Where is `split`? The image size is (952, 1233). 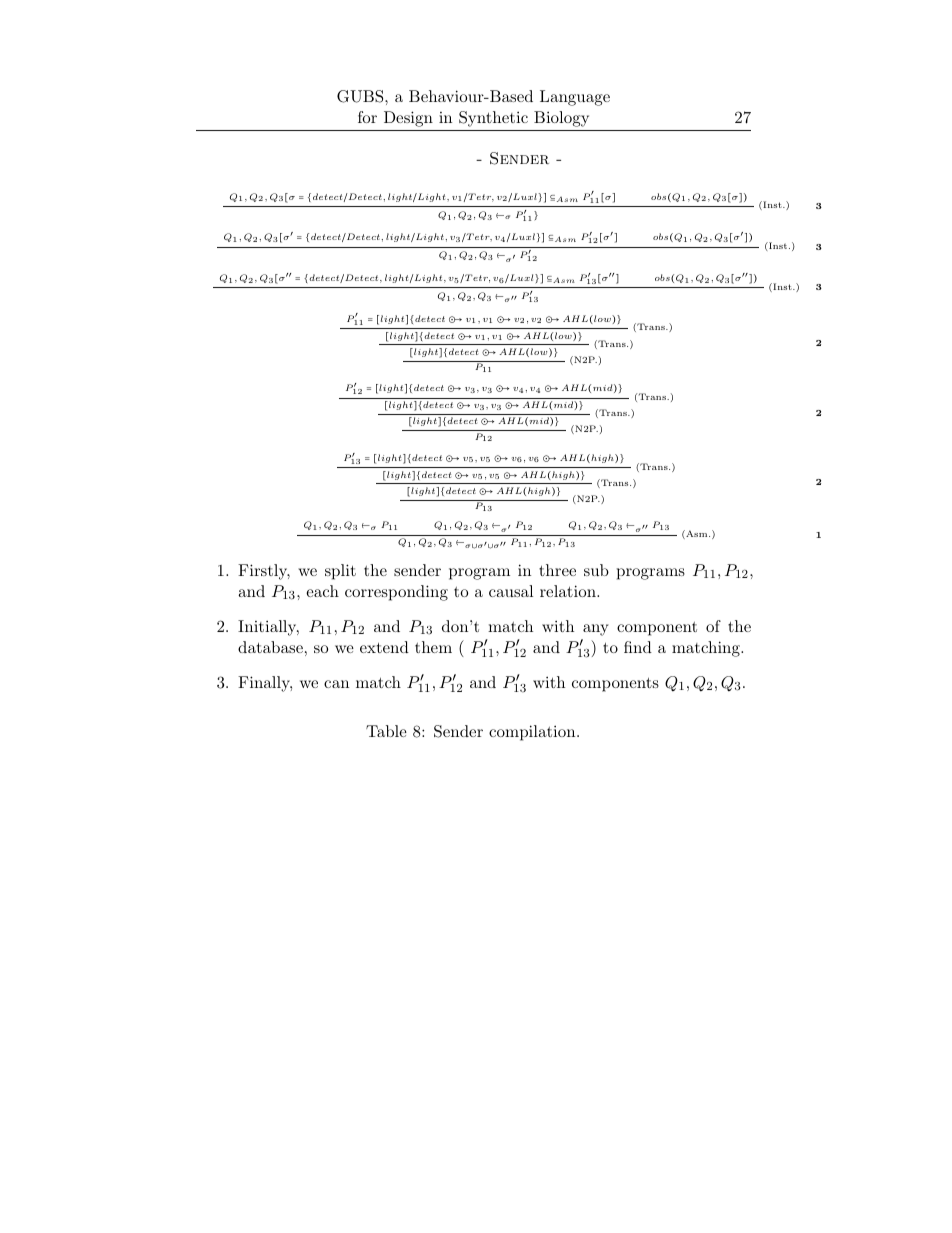 split is located at coordinates (340, 572).
